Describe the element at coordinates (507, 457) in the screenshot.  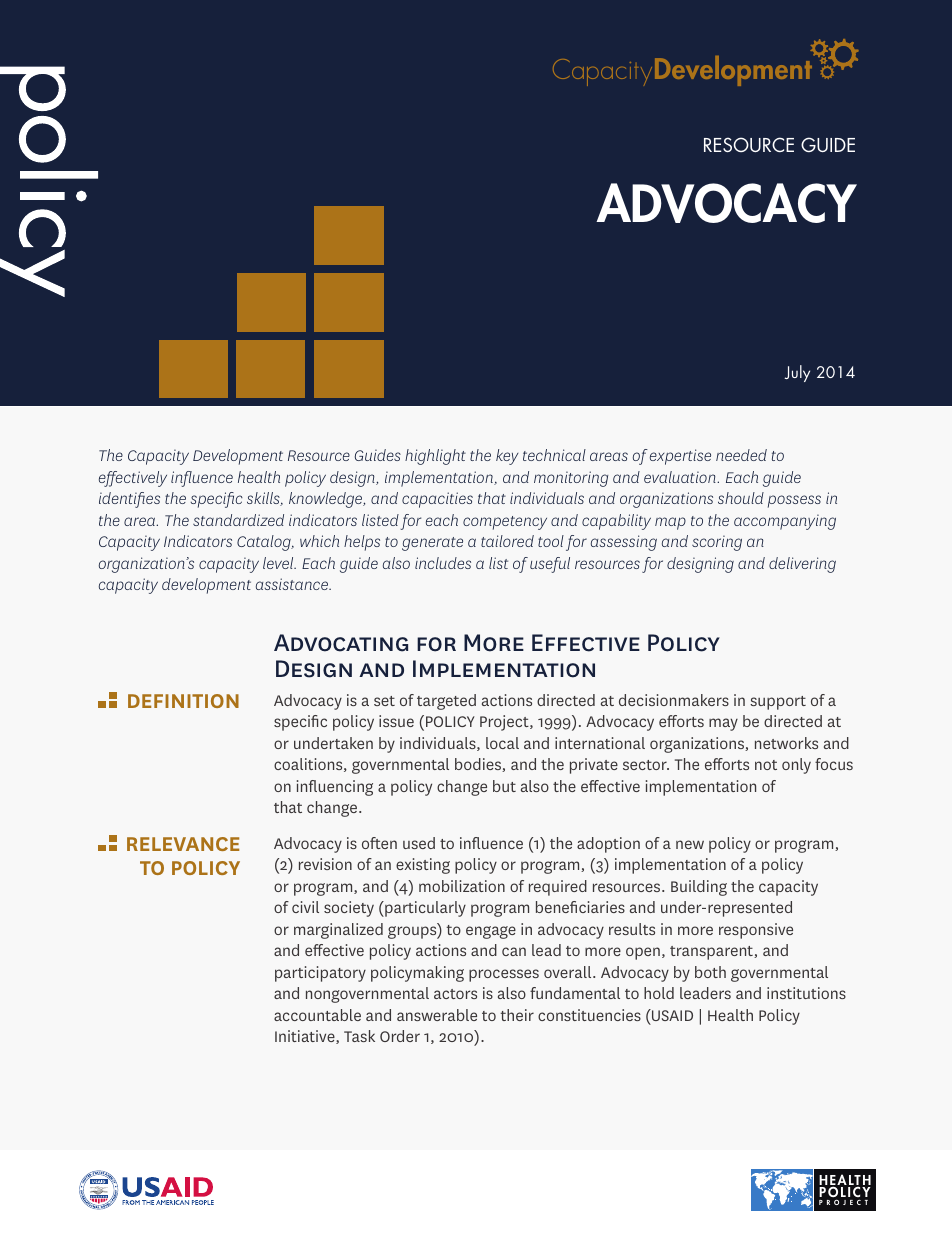
I see `key` at that location.
